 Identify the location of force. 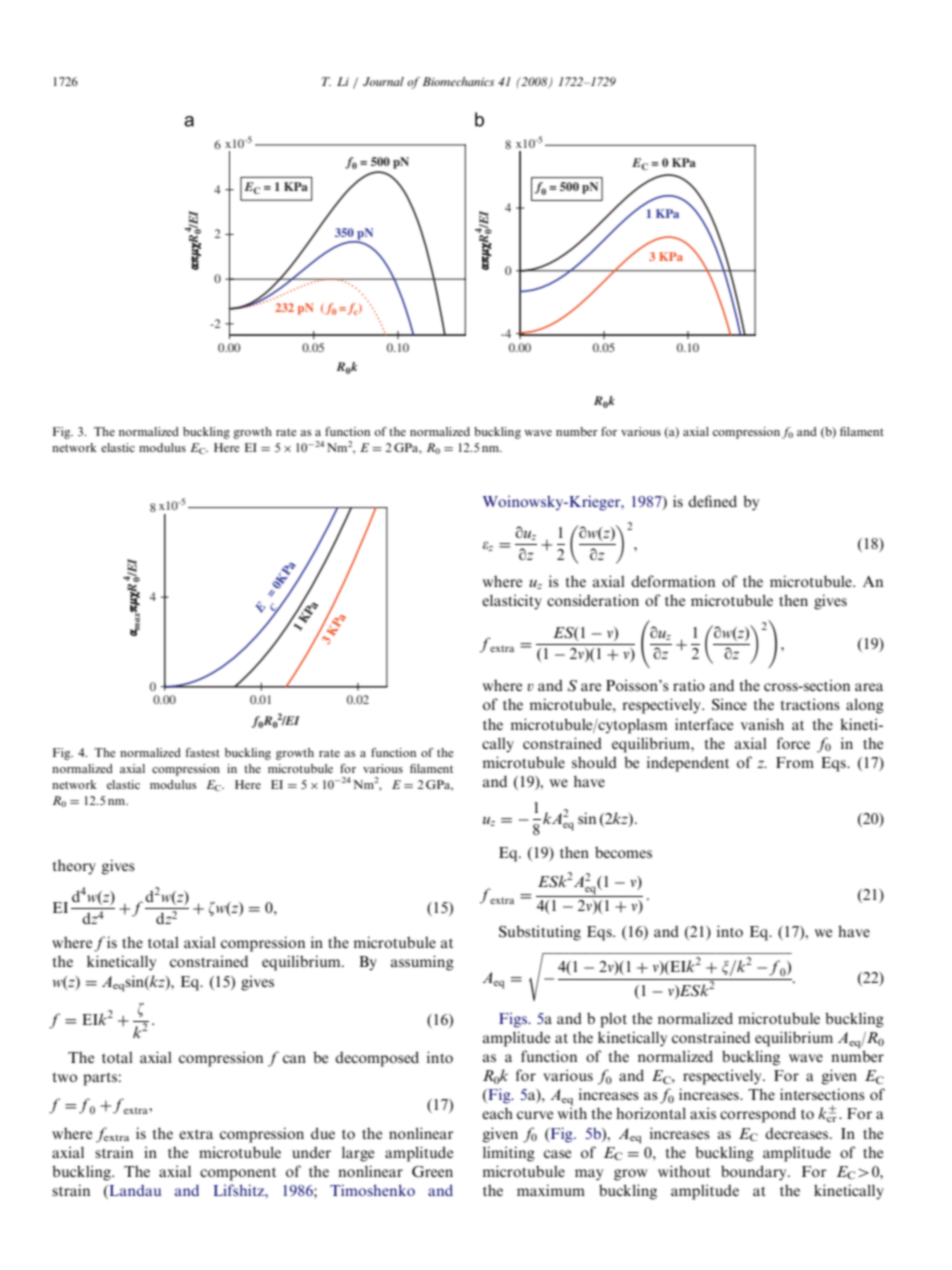
(793, 743).
